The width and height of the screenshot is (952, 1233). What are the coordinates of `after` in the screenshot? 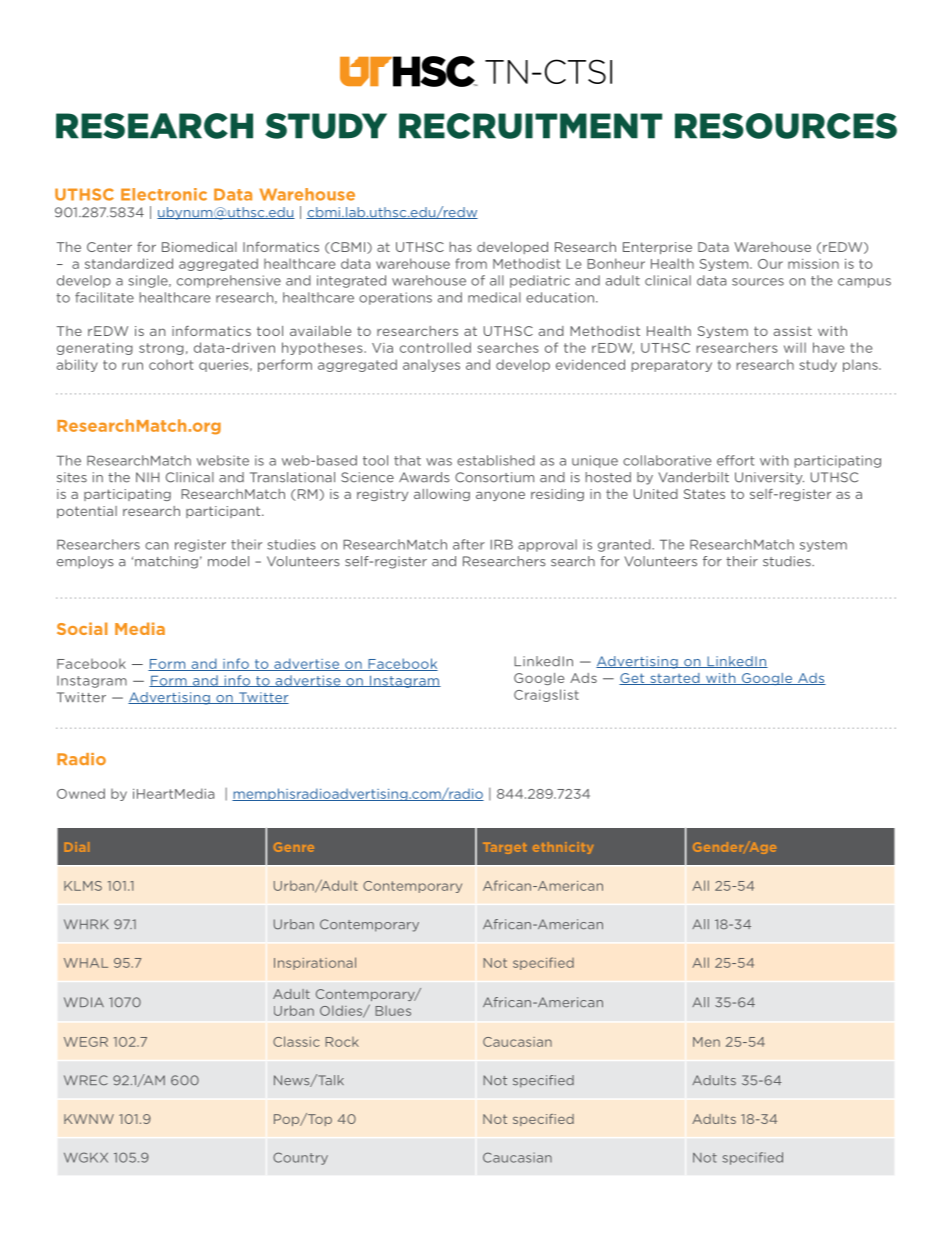 It's located at (469, 544).
